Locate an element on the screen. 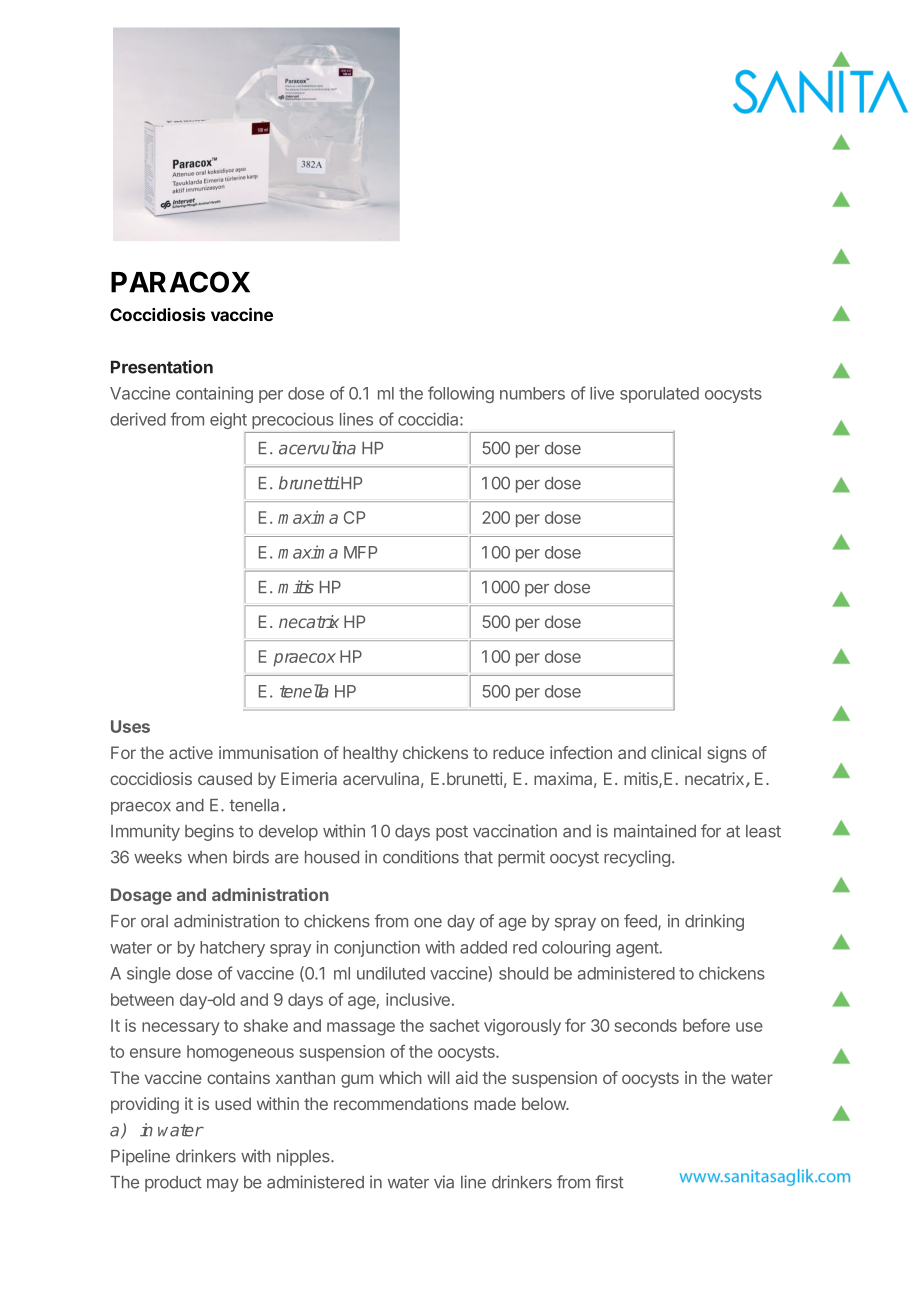  clinical is located at coordinates (676, 752).
